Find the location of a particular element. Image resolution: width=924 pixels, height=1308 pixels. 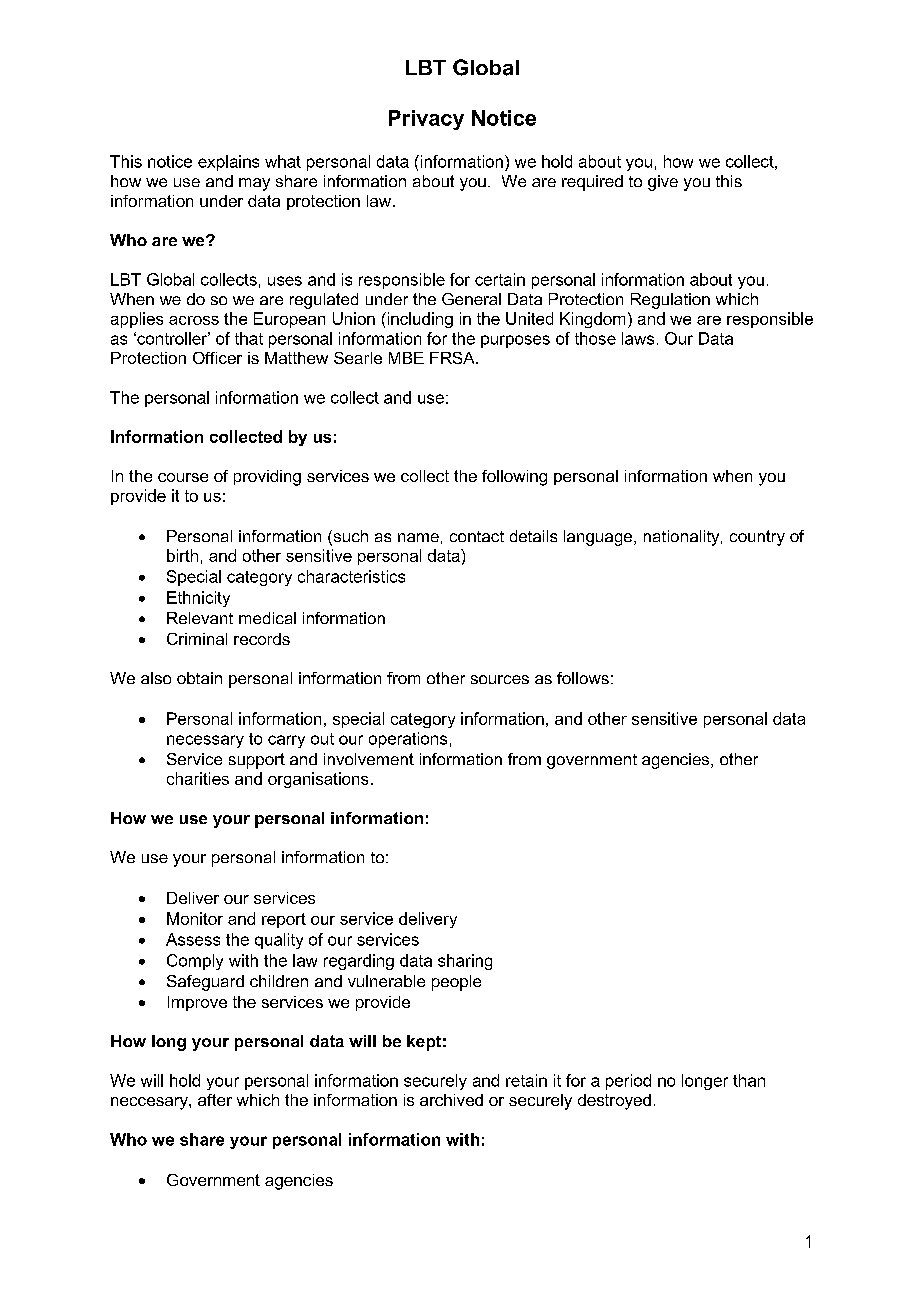

Relevant is located at coordinates (200, 618).
